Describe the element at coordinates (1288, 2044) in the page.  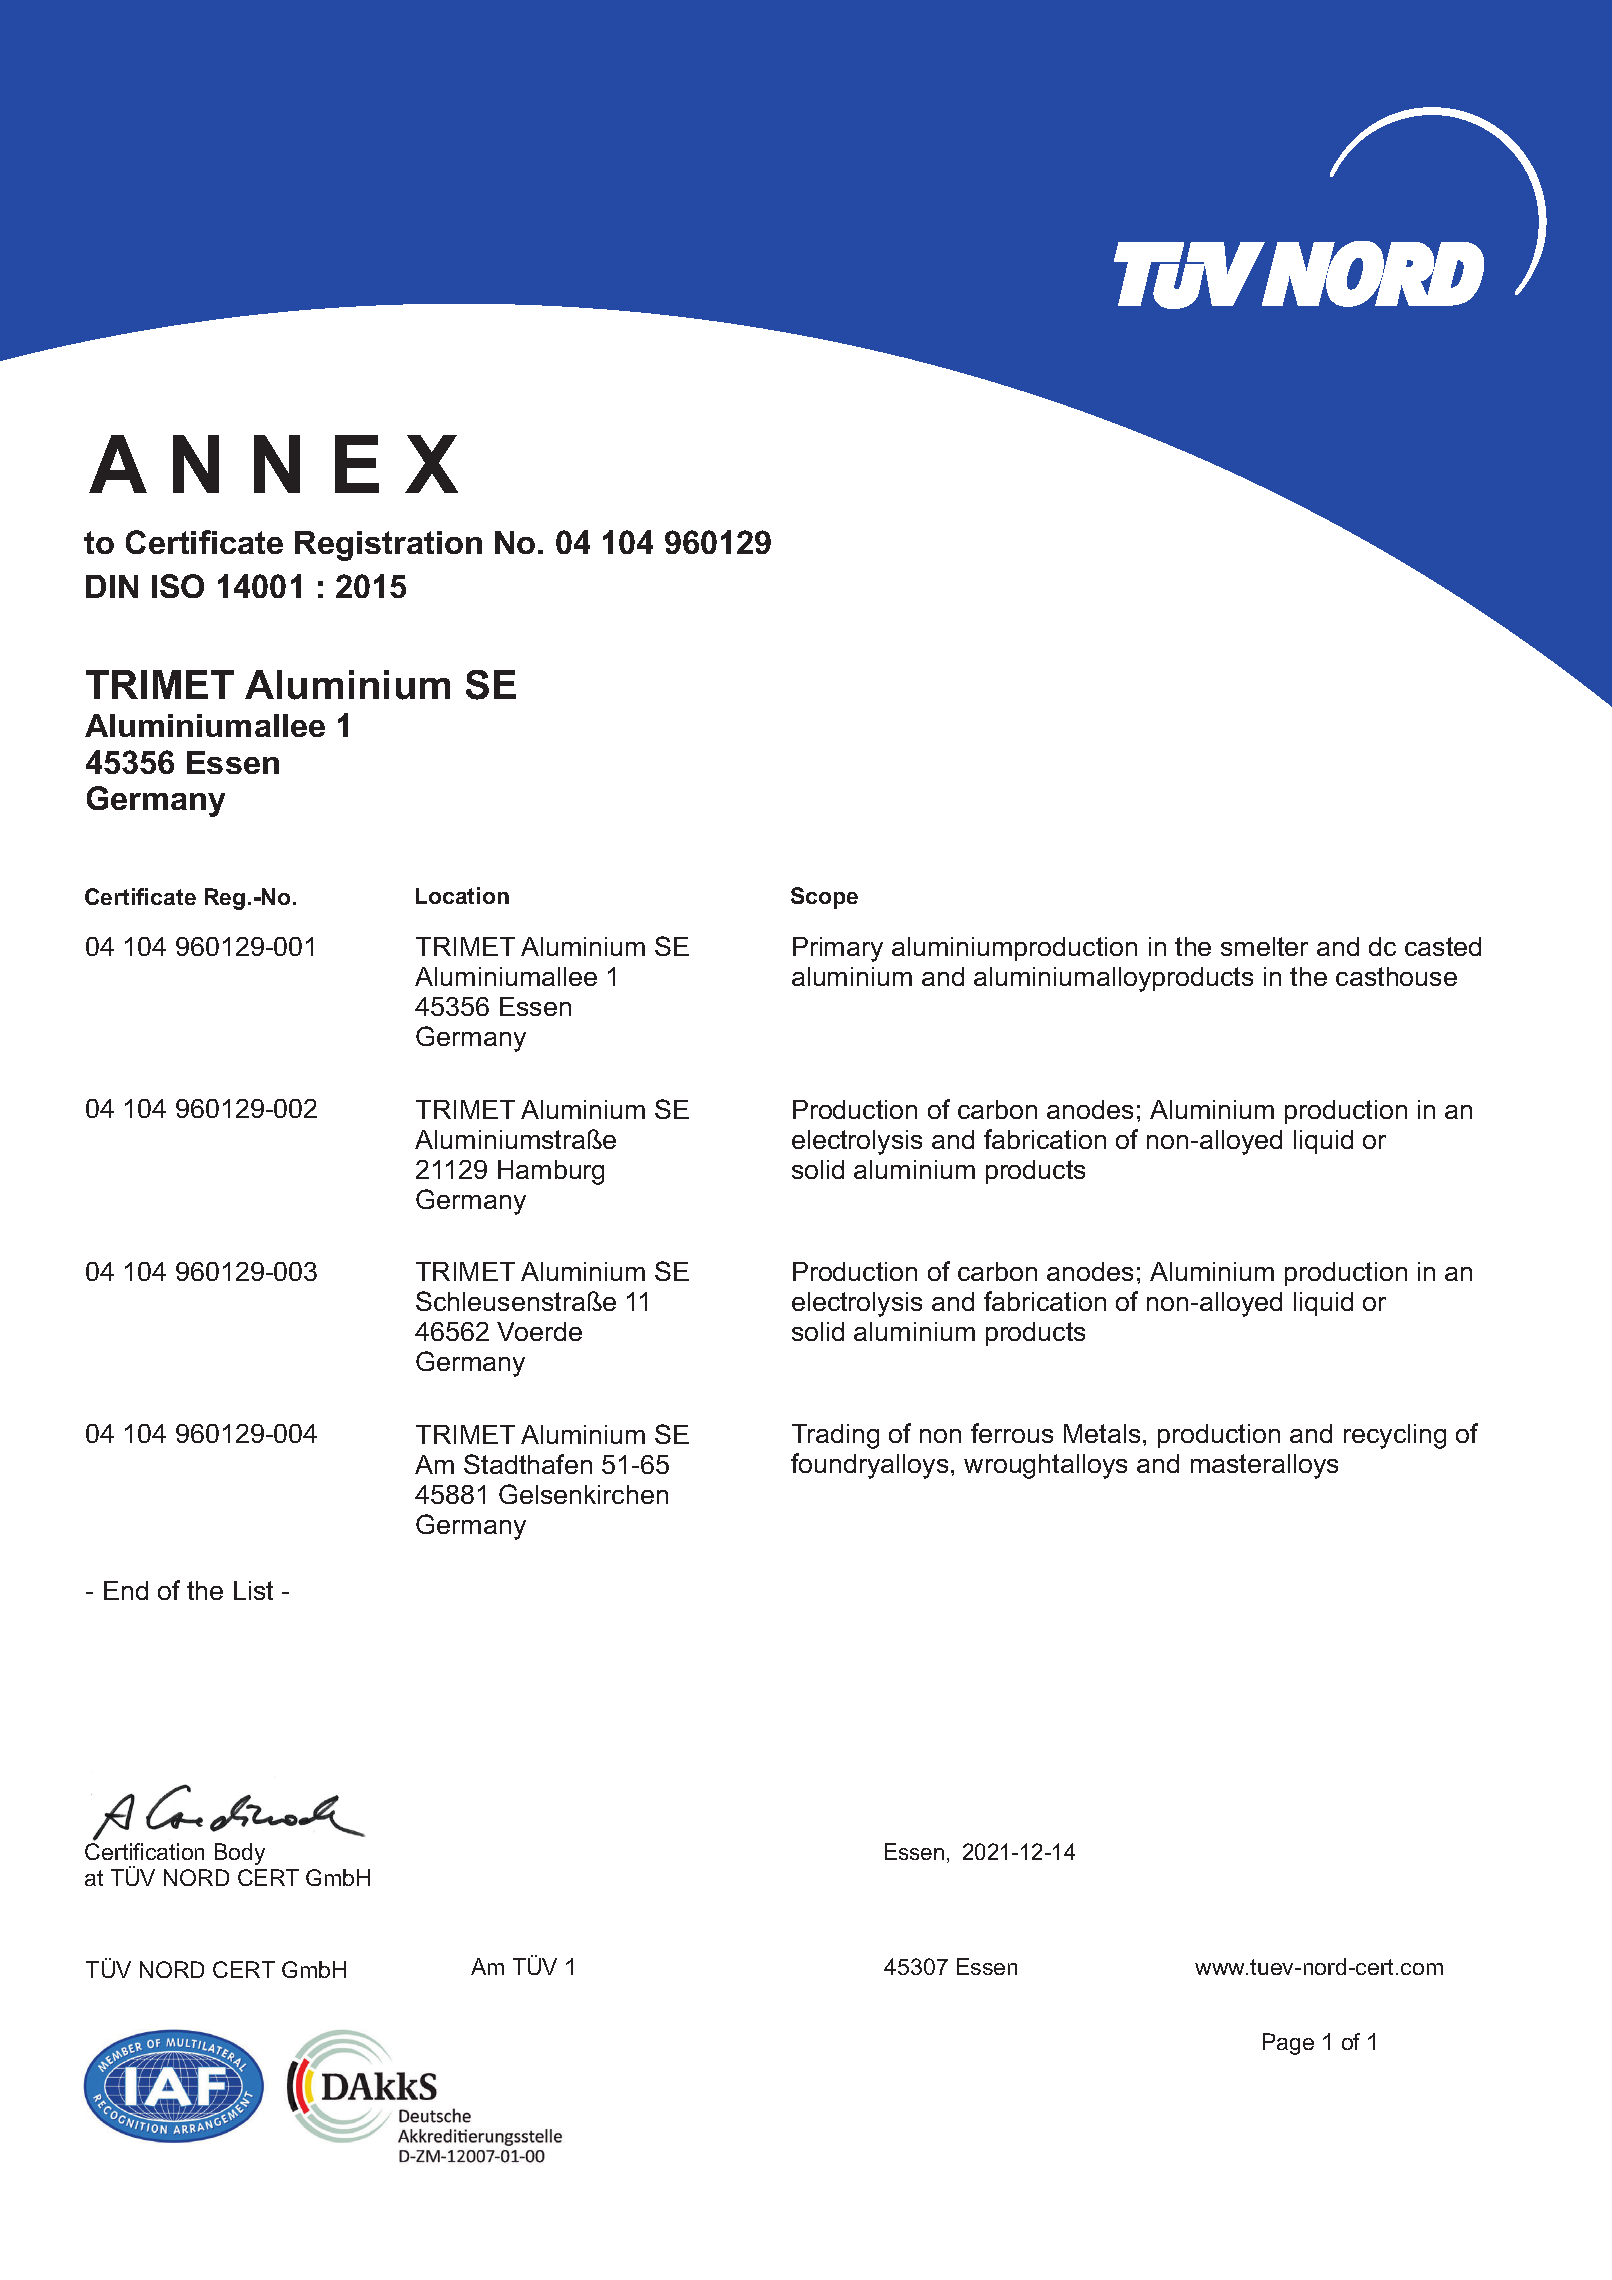
I see `Page` at that location.
